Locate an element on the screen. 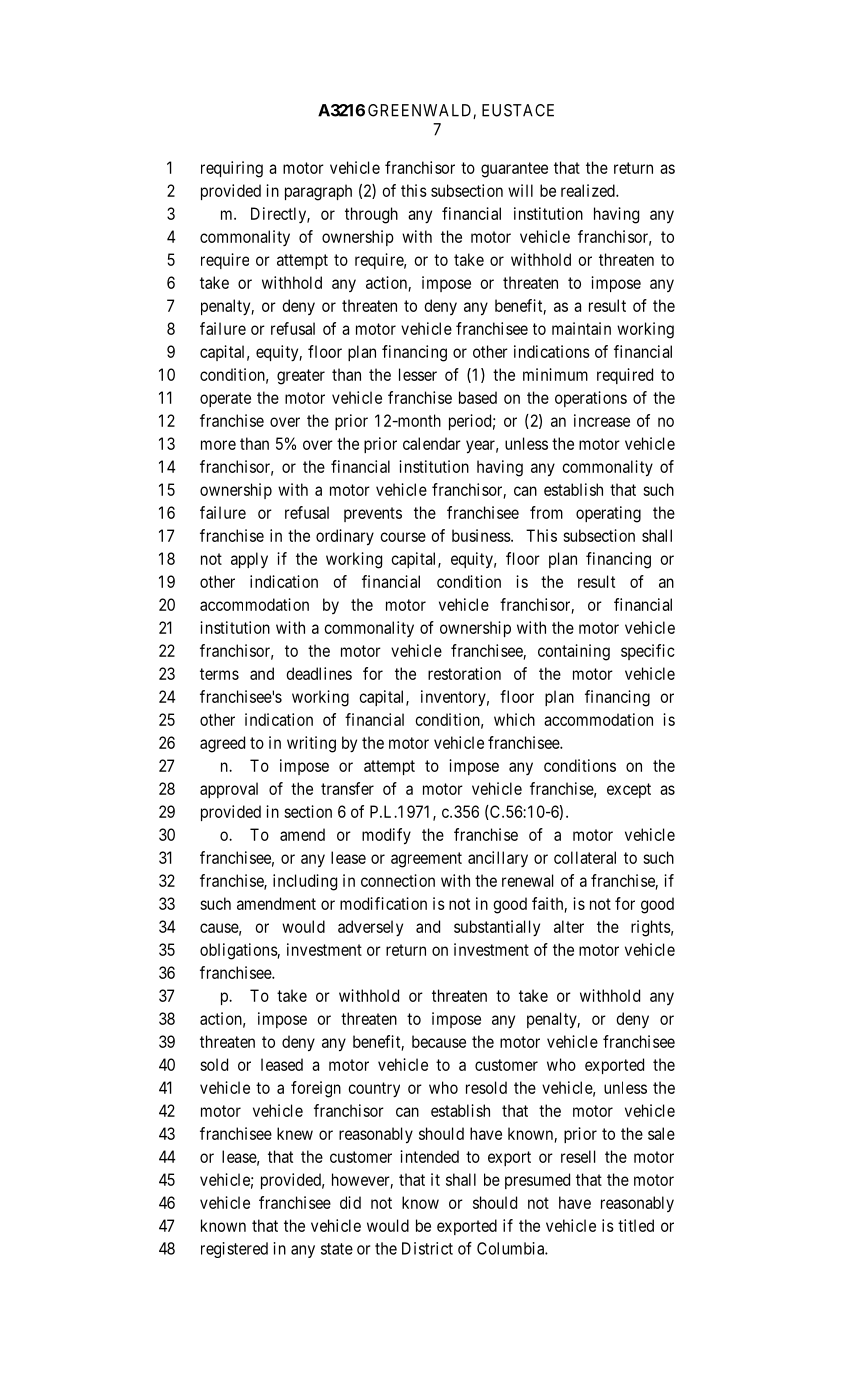  obligations is located at coordinates (239, 951).
